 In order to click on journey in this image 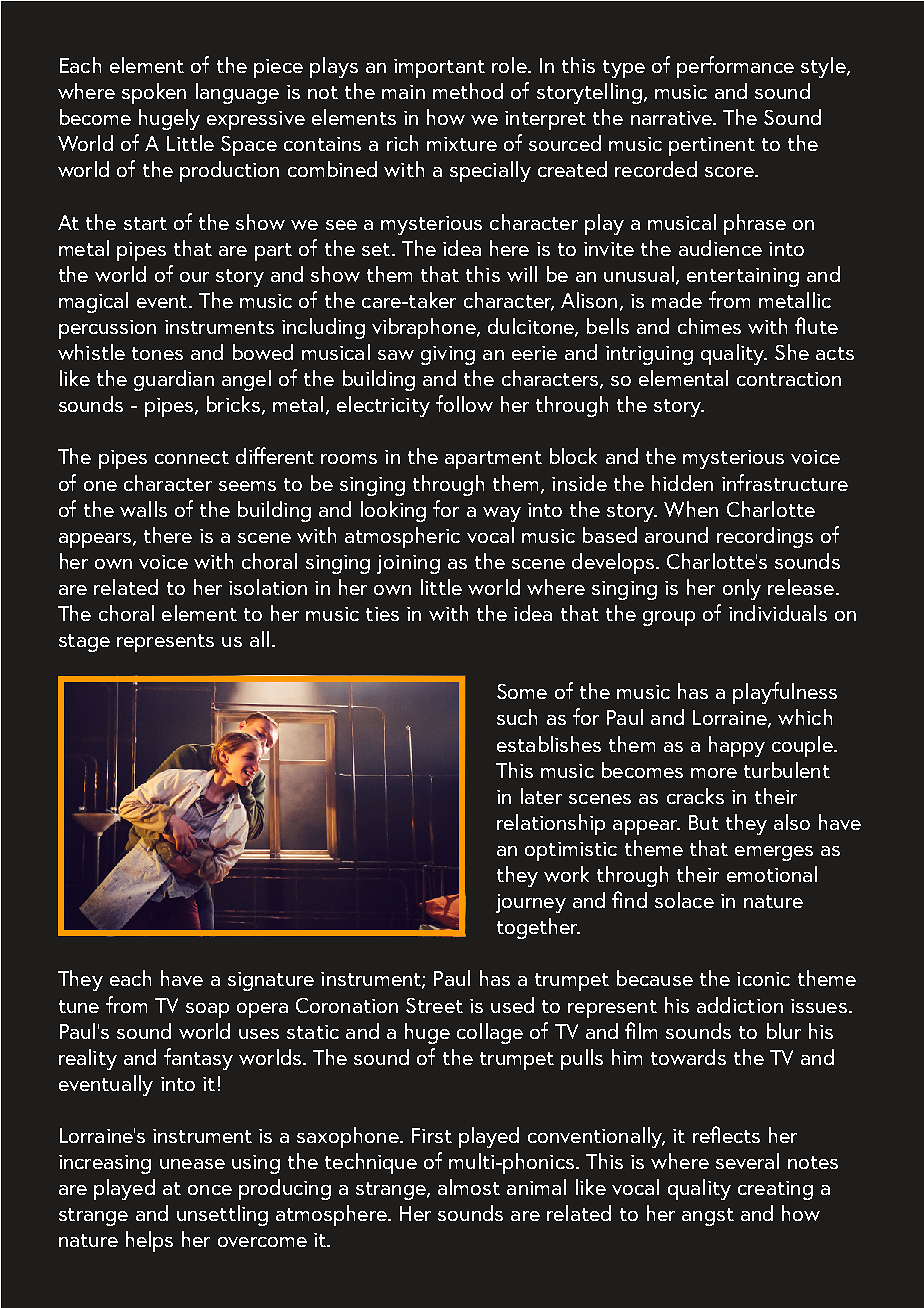, I will do `click(531, 903)`.
